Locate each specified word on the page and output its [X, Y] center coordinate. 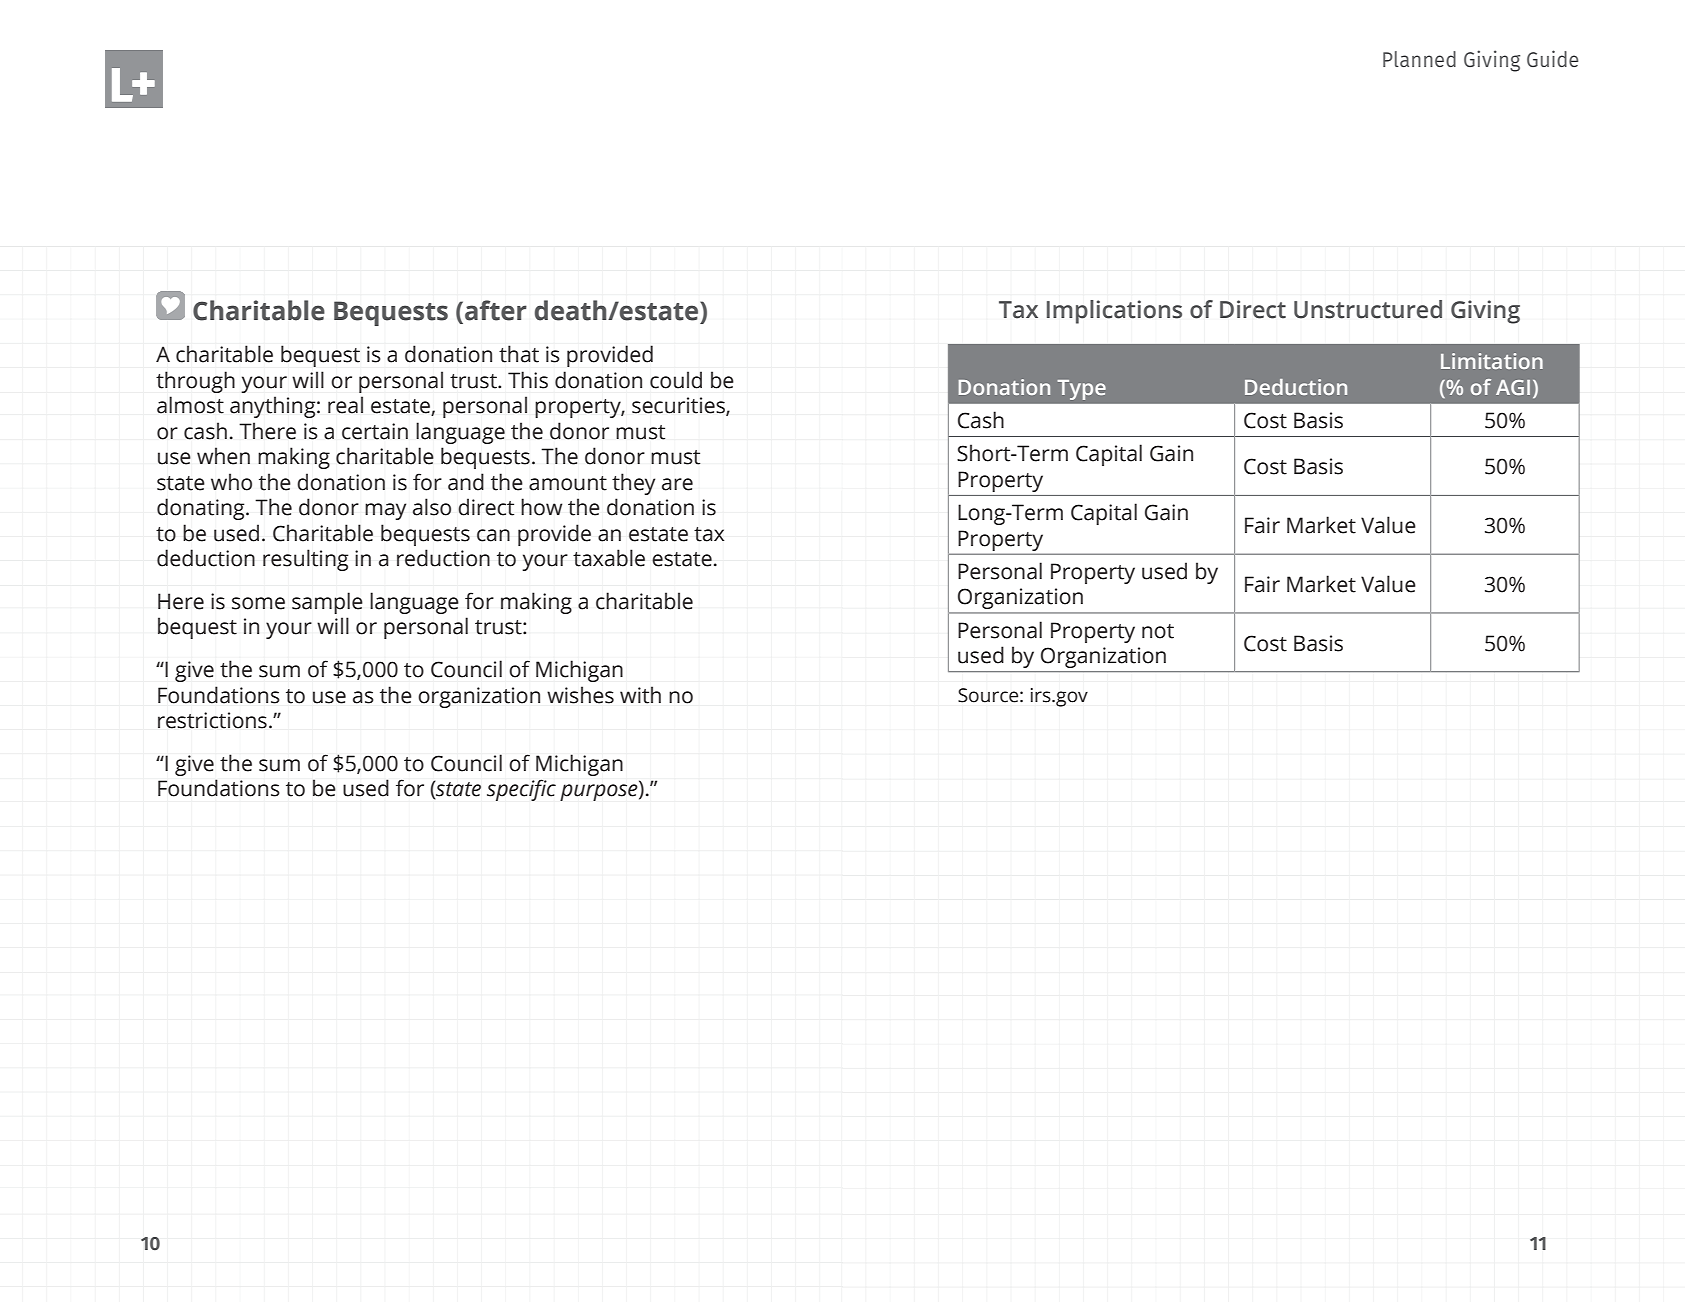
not [1158, 631]
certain [375, 431]
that [519, 354]
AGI [1513, 387]
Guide [1553, 58]
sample [327, 603]
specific [521, 790]
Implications [1114, 312]
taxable [609, 558]
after [496, 310]
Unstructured [1368, 309]
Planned [1419, 59]
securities [679, 406]
